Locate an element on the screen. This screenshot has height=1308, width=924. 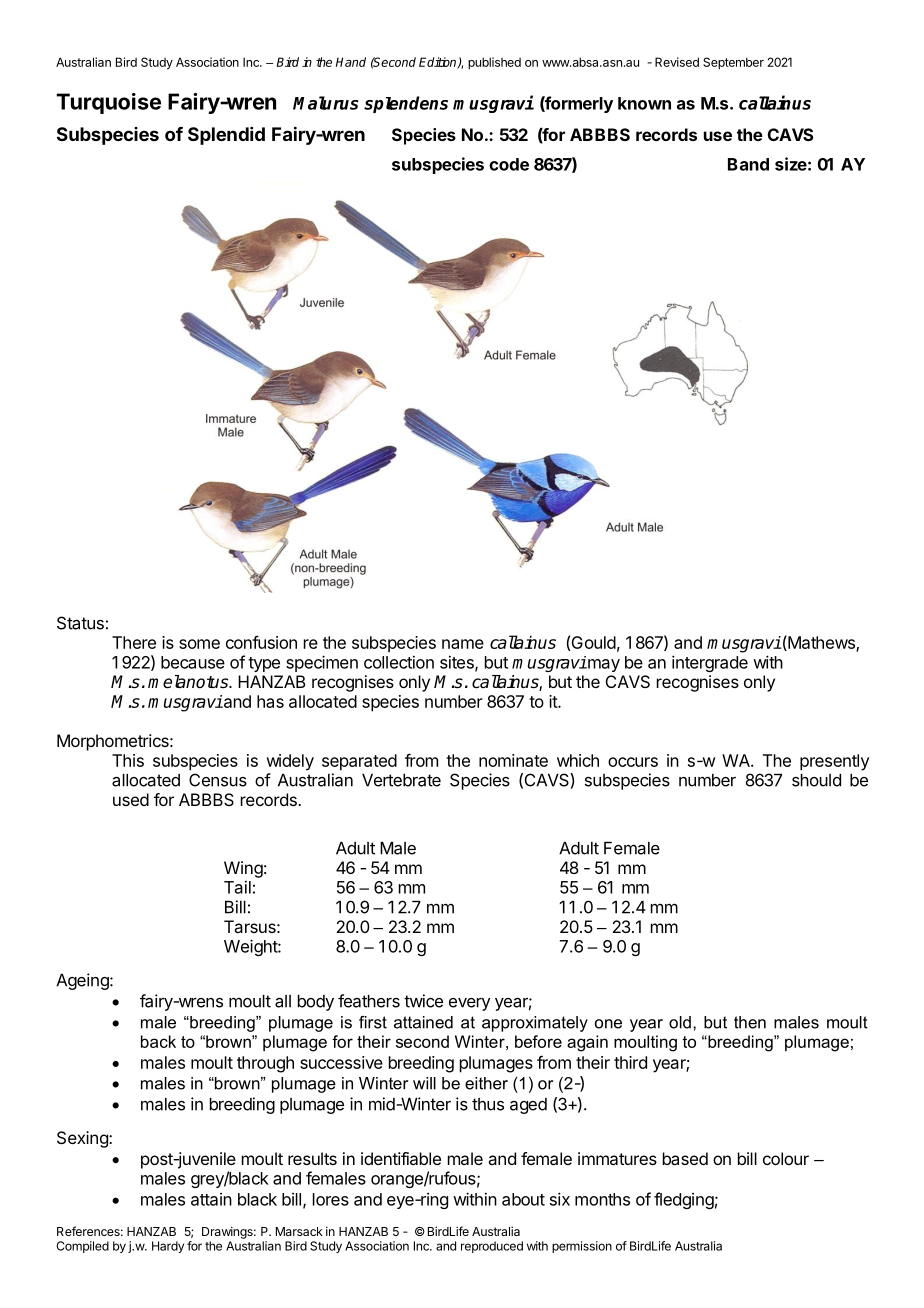
Status is located at coordinates (80, 623).
